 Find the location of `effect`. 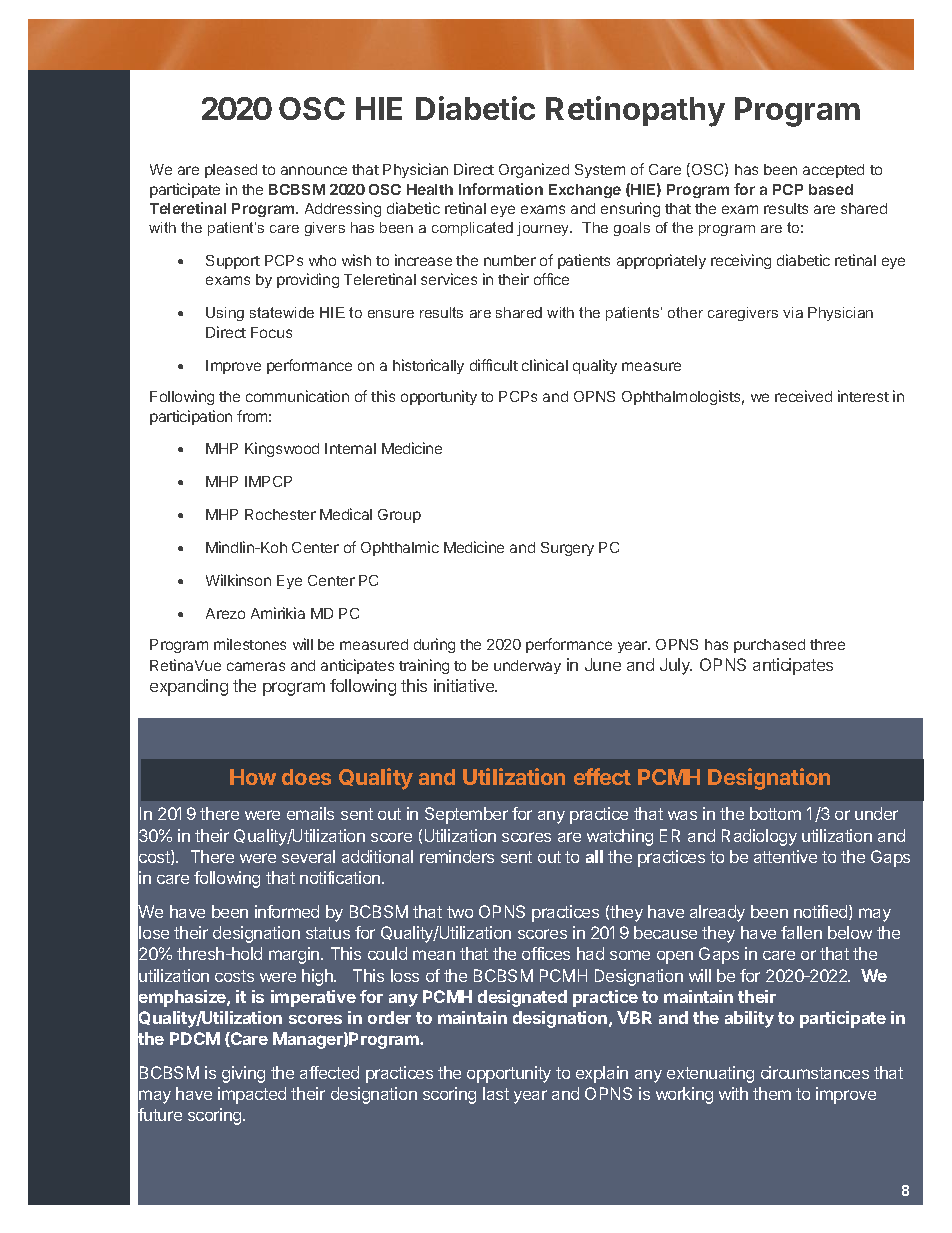

effect is located at coordinates (602, 776).
